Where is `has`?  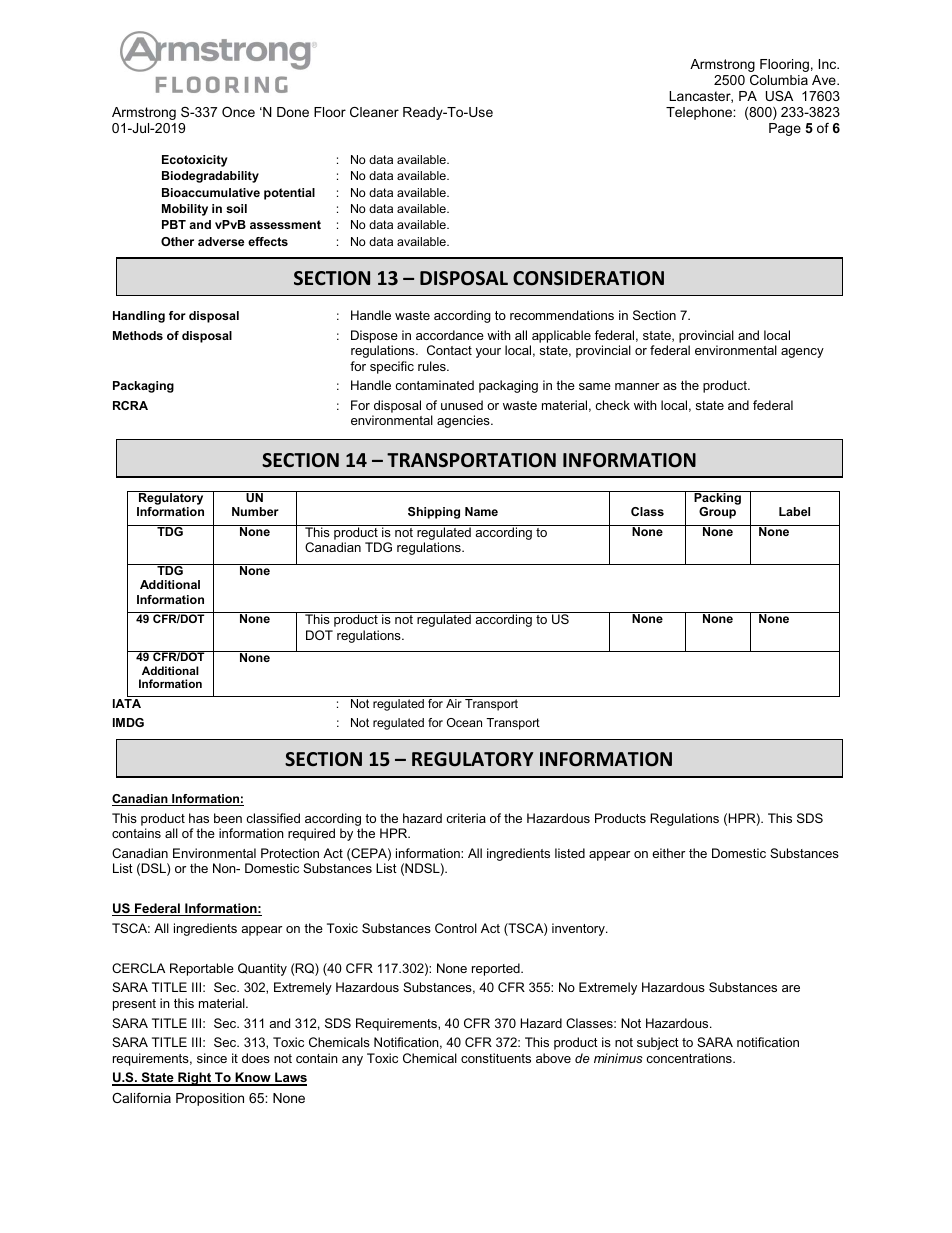 has is located at coordinates (199, 818).
